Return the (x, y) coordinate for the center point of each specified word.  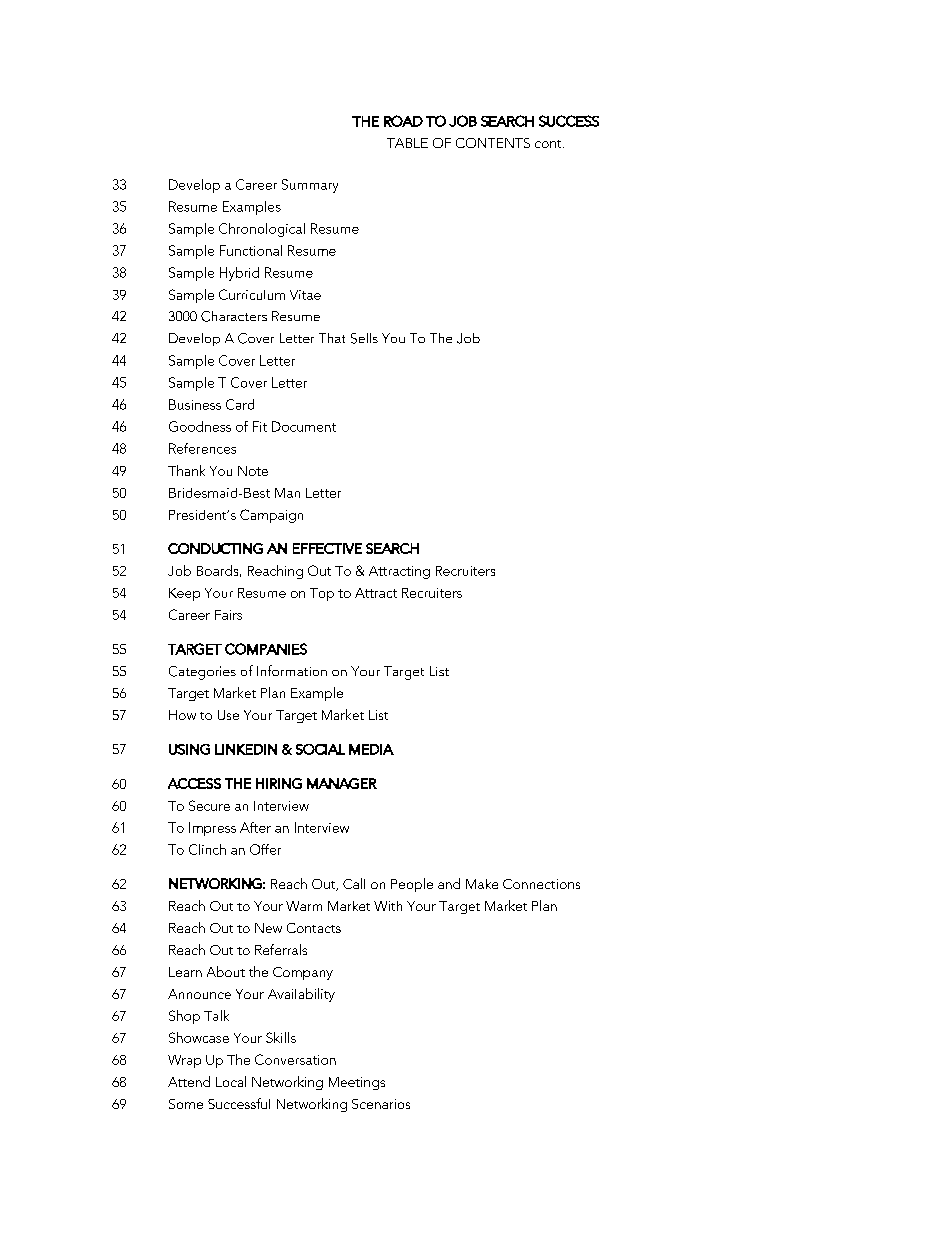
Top (322, 594)
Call (354, 883)
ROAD (403, 121)
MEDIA (371, 749)
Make (482, 884)
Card (240, 404)
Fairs (228, 615)
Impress (212, 829)
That (332, 338)
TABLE (407, 143)
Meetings (357, 1083)
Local (231, 1081)
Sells (364, 338)
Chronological (262, 230)
